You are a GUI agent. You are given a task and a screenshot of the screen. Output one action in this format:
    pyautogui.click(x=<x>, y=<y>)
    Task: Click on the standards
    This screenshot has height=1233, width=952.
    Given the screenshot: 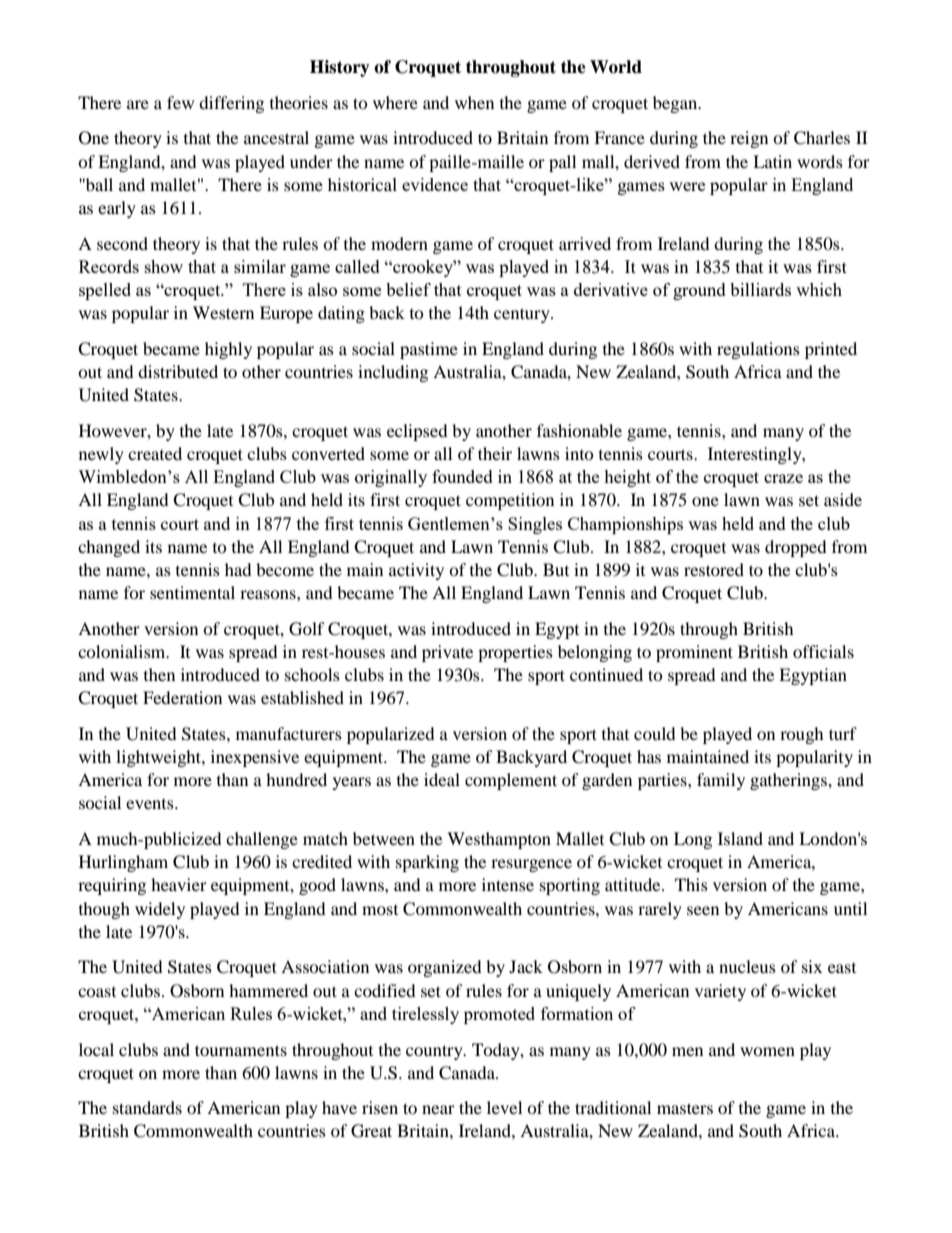 What is the action you would take?
    pyautogui.click(x=147, y=1107)
